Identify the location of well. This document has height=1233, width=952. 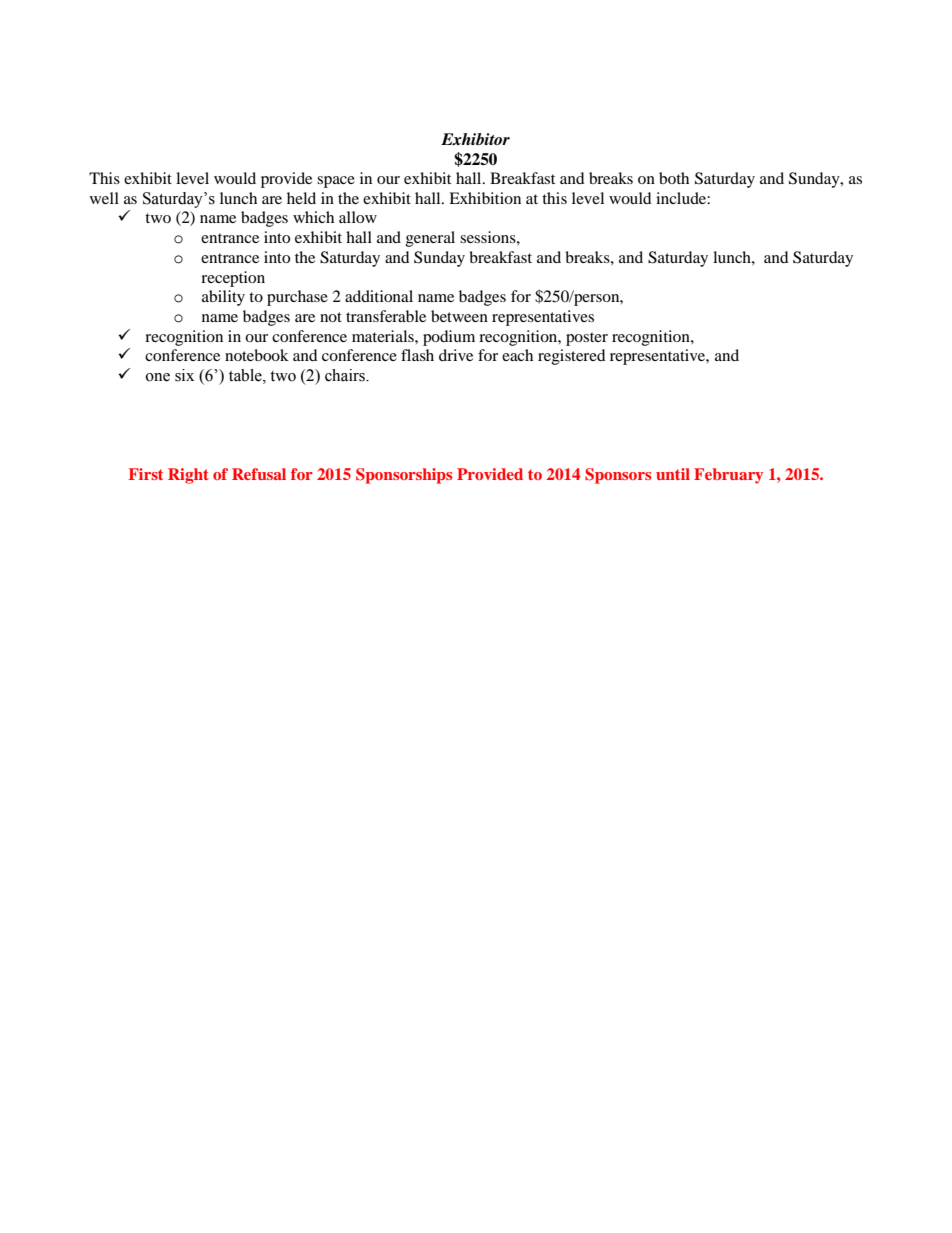
(104, 198).
